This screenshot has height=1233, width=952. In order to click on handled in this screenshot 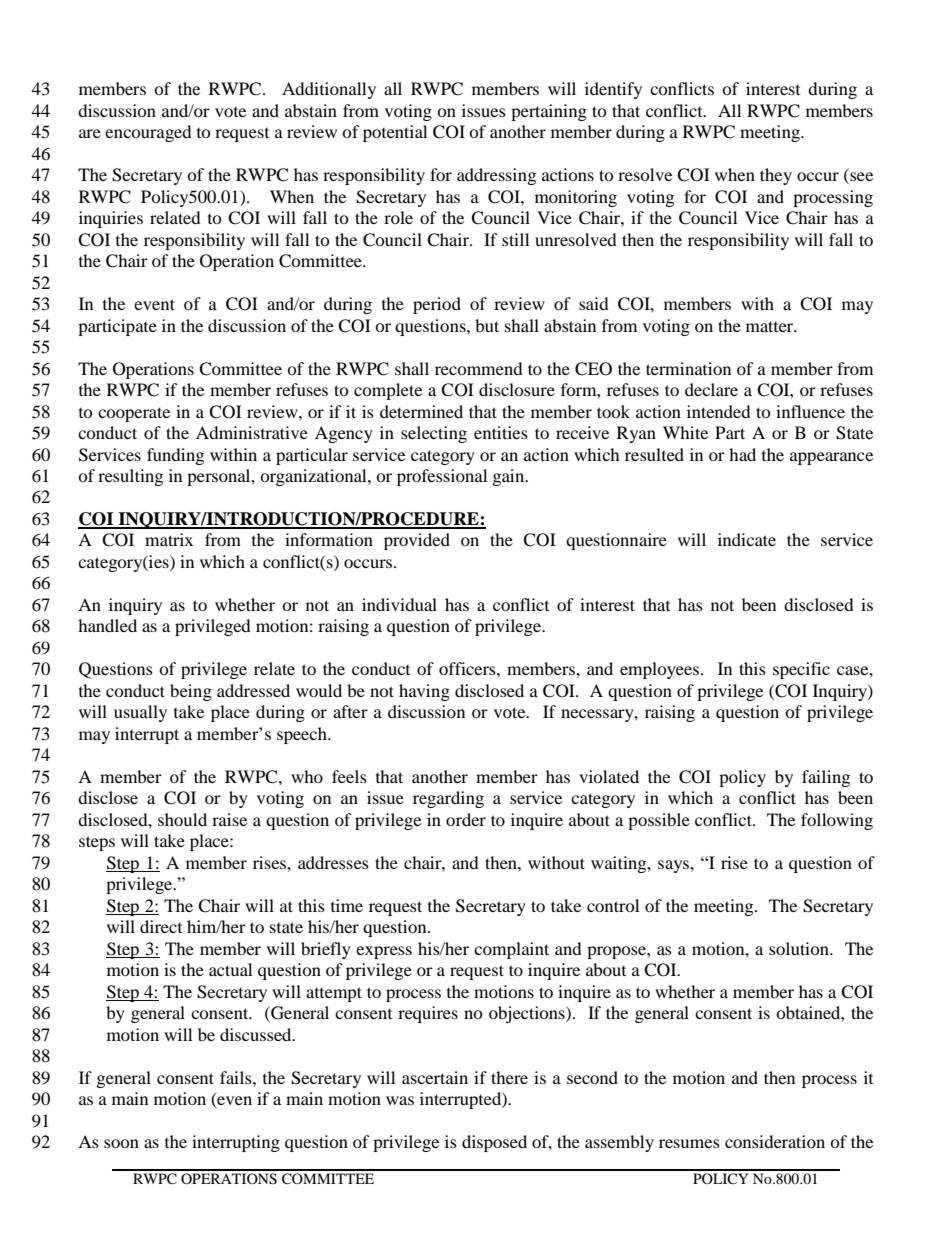, I will do `click(107, 625)`.
